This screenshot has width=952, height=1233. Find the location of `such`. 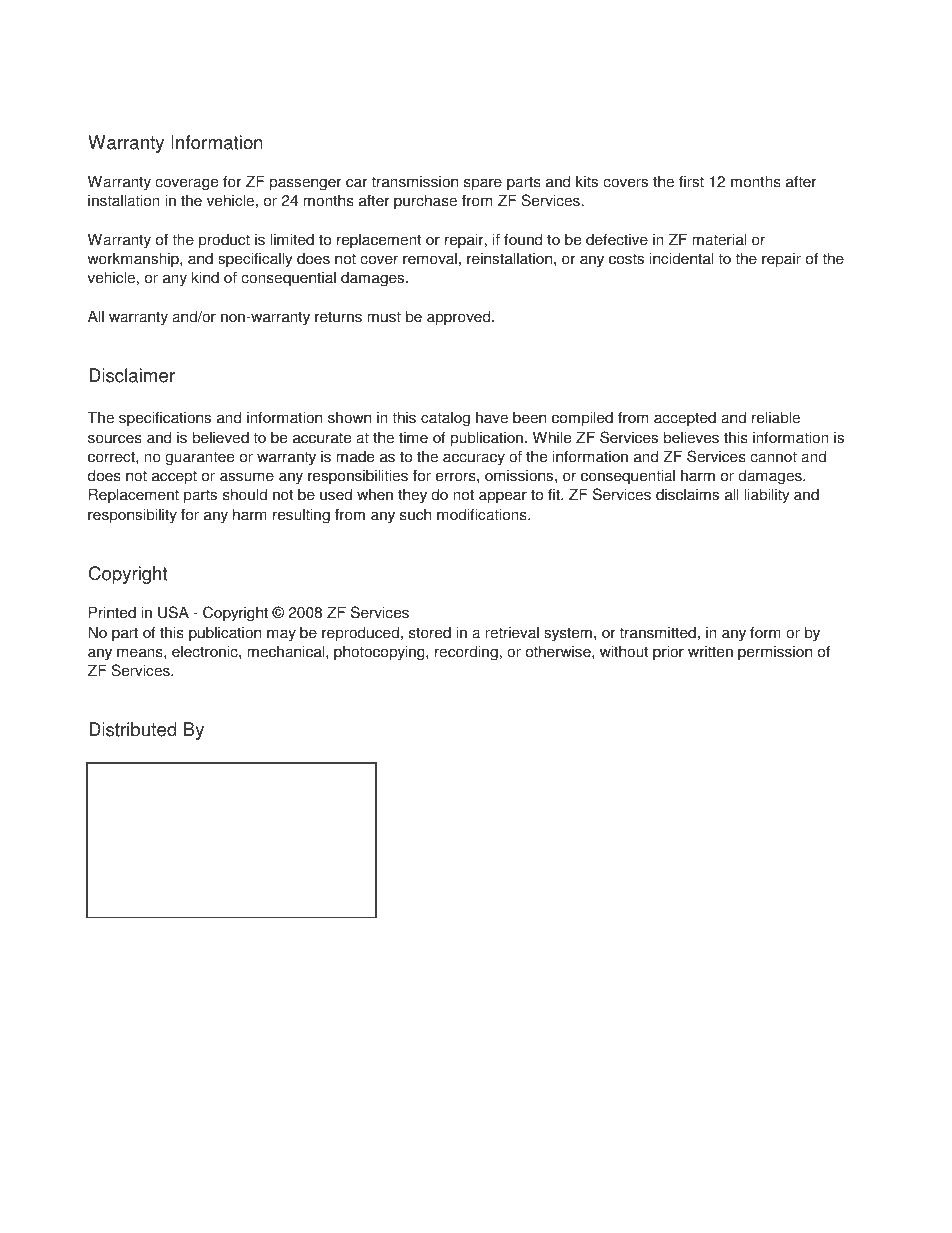

such is located at coordinates (415, 514).
